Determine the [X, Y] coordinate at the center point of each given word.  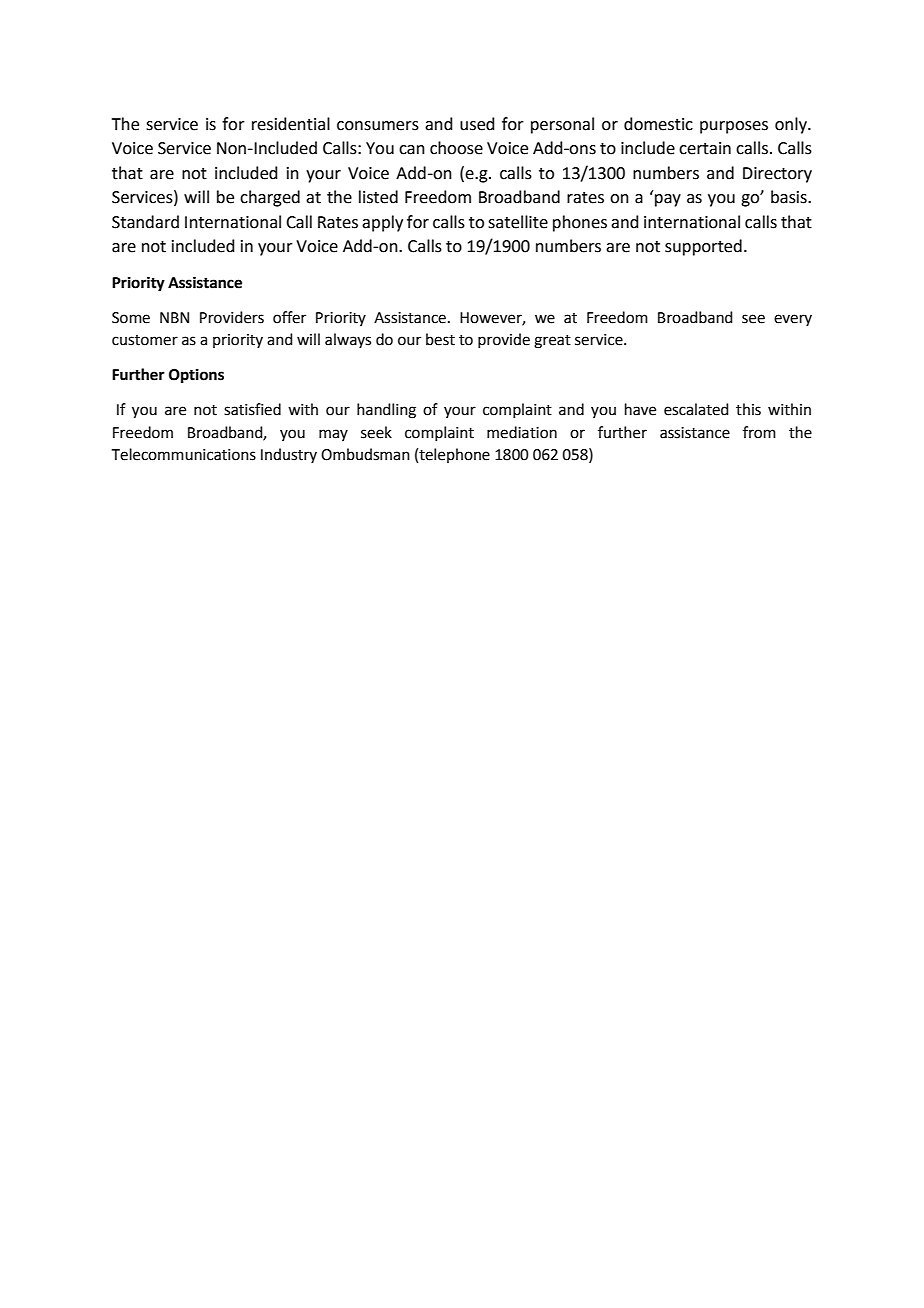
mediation [522, 432]
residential [291, 124]
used [477, 124]
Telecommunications [184, 454]
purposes [734, 127]
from [759, 432]
